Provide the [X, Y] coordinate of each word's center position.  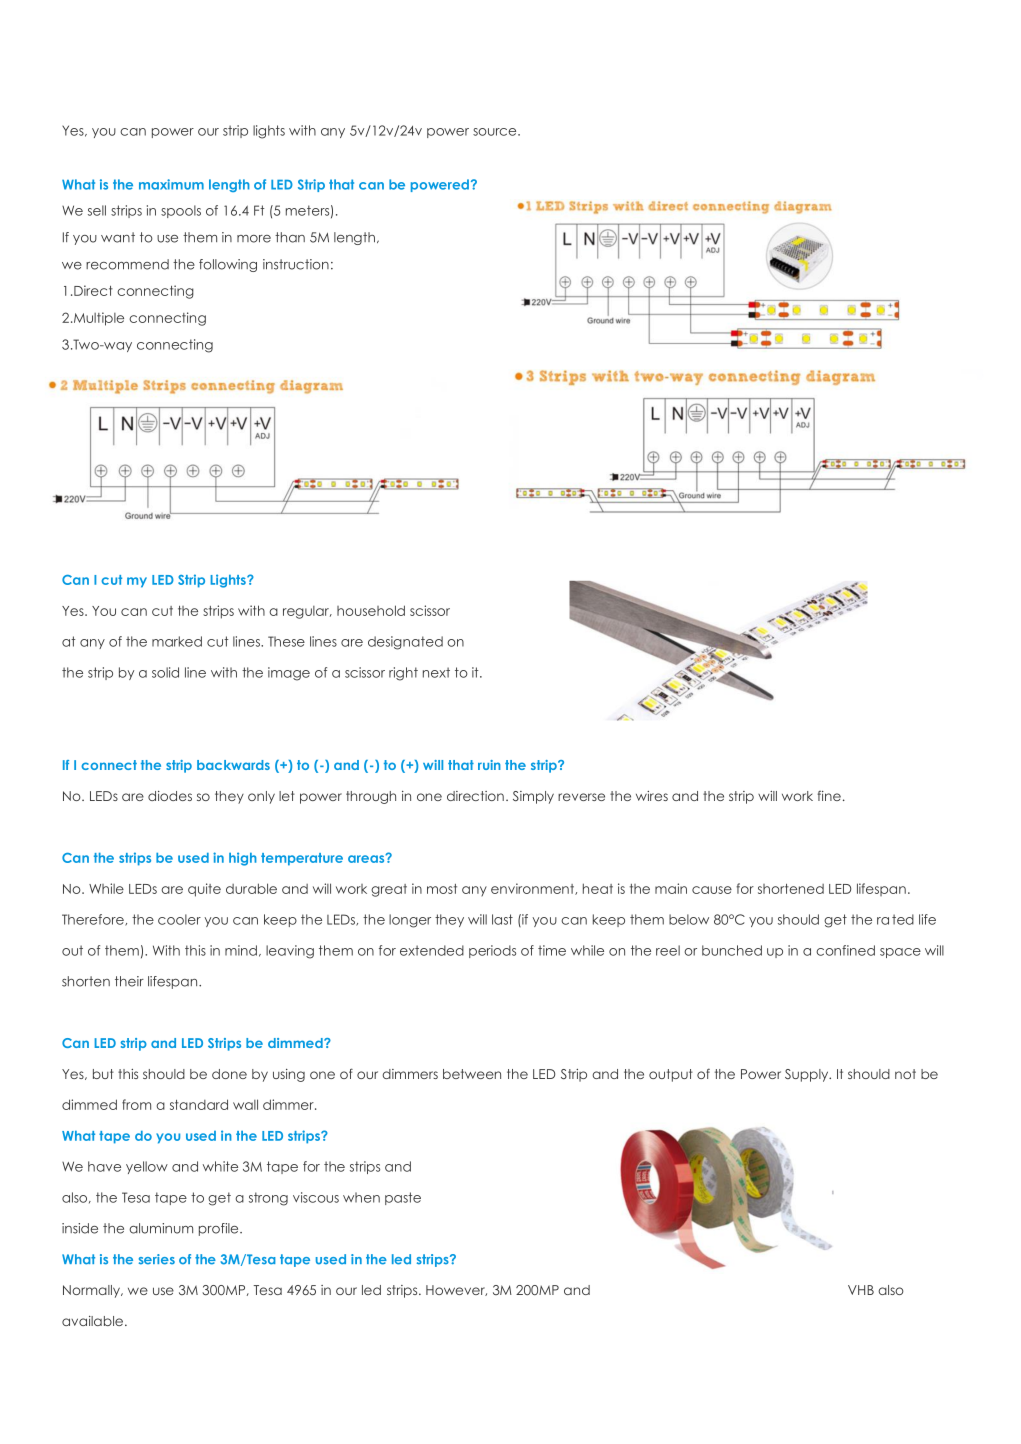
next [436, 672]
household [371, 610]
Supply [808, 1075]
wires [652, 796]
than [290, 237]
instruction [296, 264]
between [472, 1074]
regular [307, 612]
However [456, 1290]
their [129, 981]
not [905, 1074]
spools [181, 211]
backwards [233, 765]
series [157, 1259]
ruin [489, 765]
